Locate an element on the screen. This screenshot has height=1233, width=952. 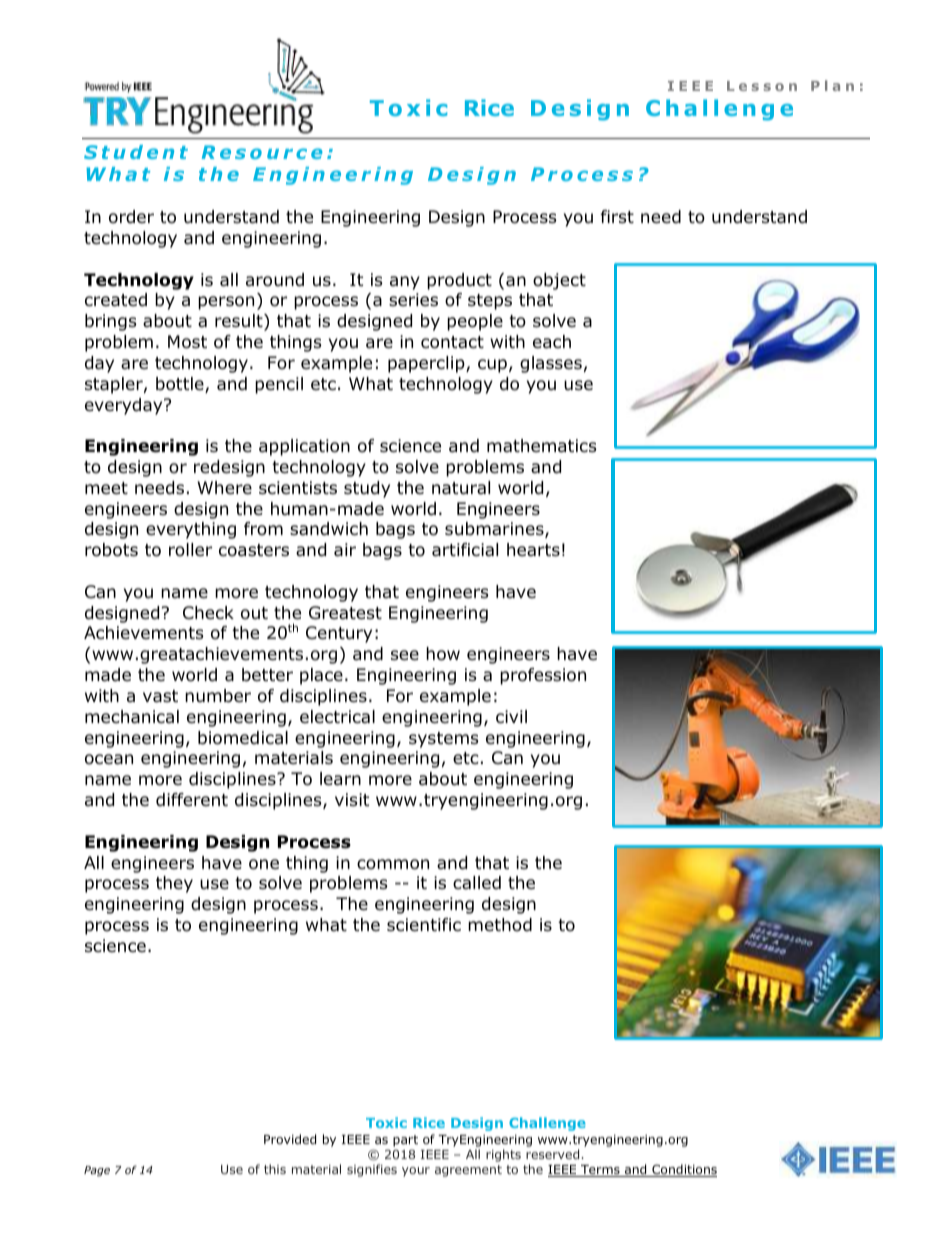
common is located at coordinates (393, 864).
